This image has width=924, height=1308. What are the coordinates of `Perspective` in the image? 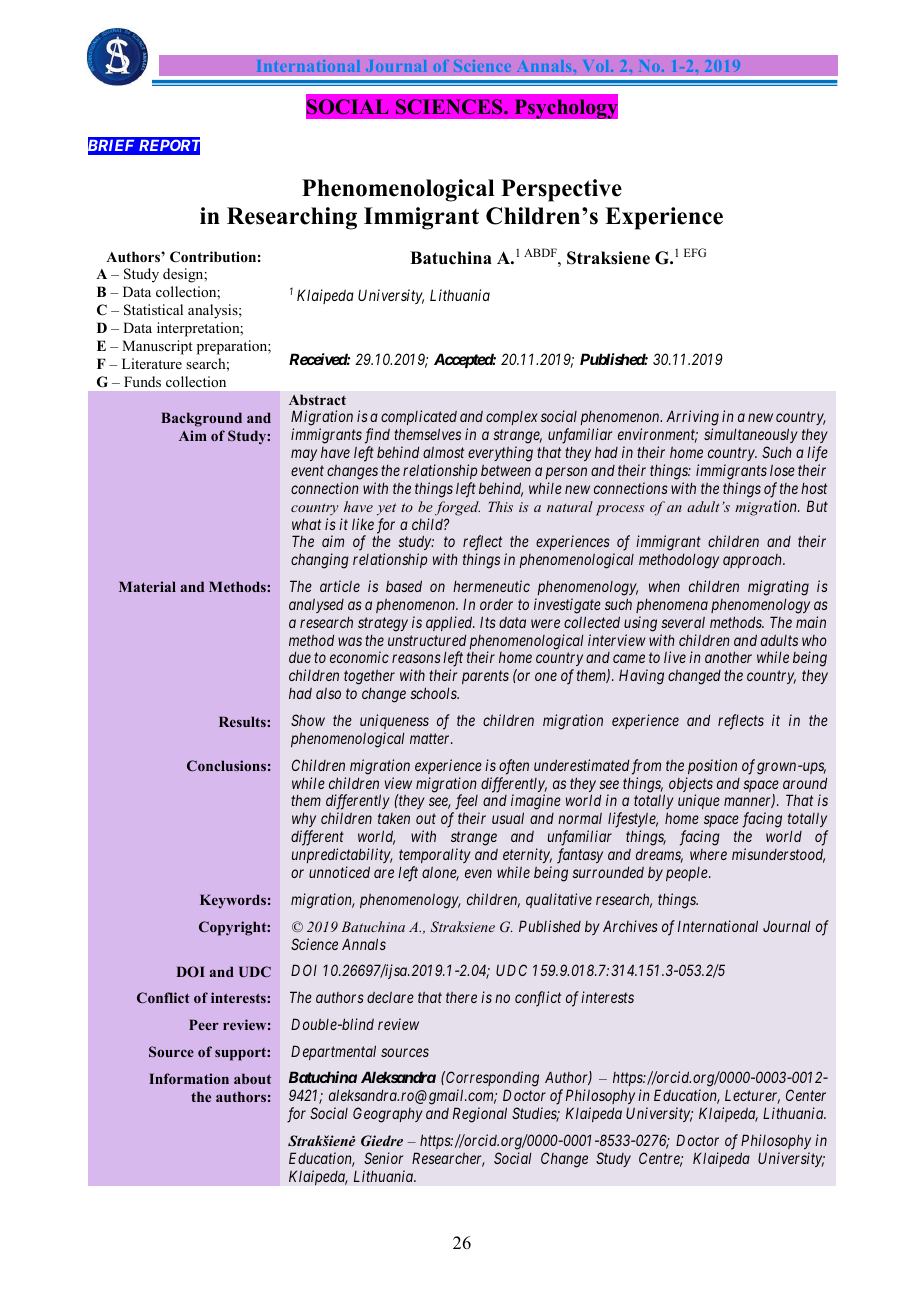 It's located at (561, 190).
